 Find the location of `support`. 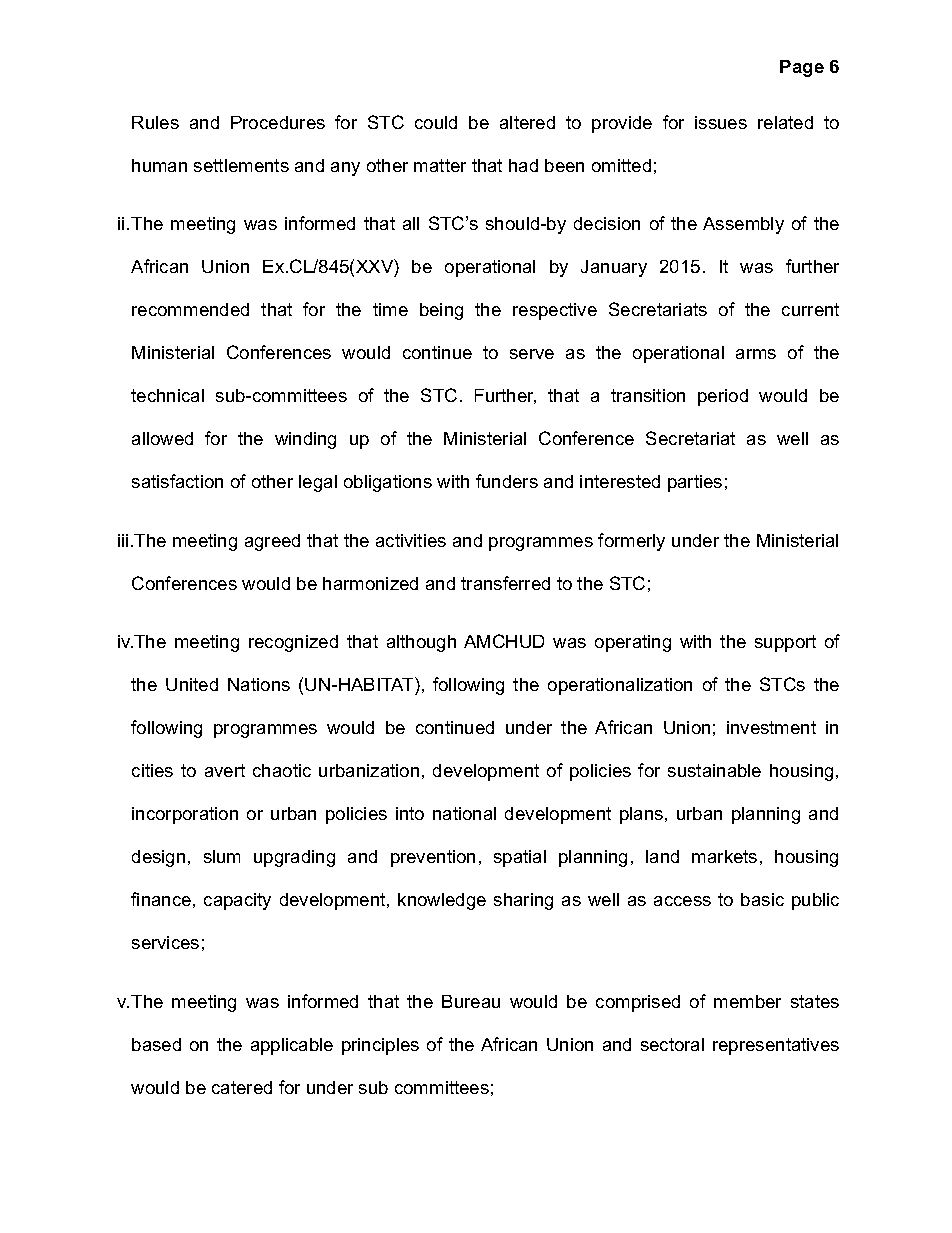

support is located at coordinates (785, 643).
